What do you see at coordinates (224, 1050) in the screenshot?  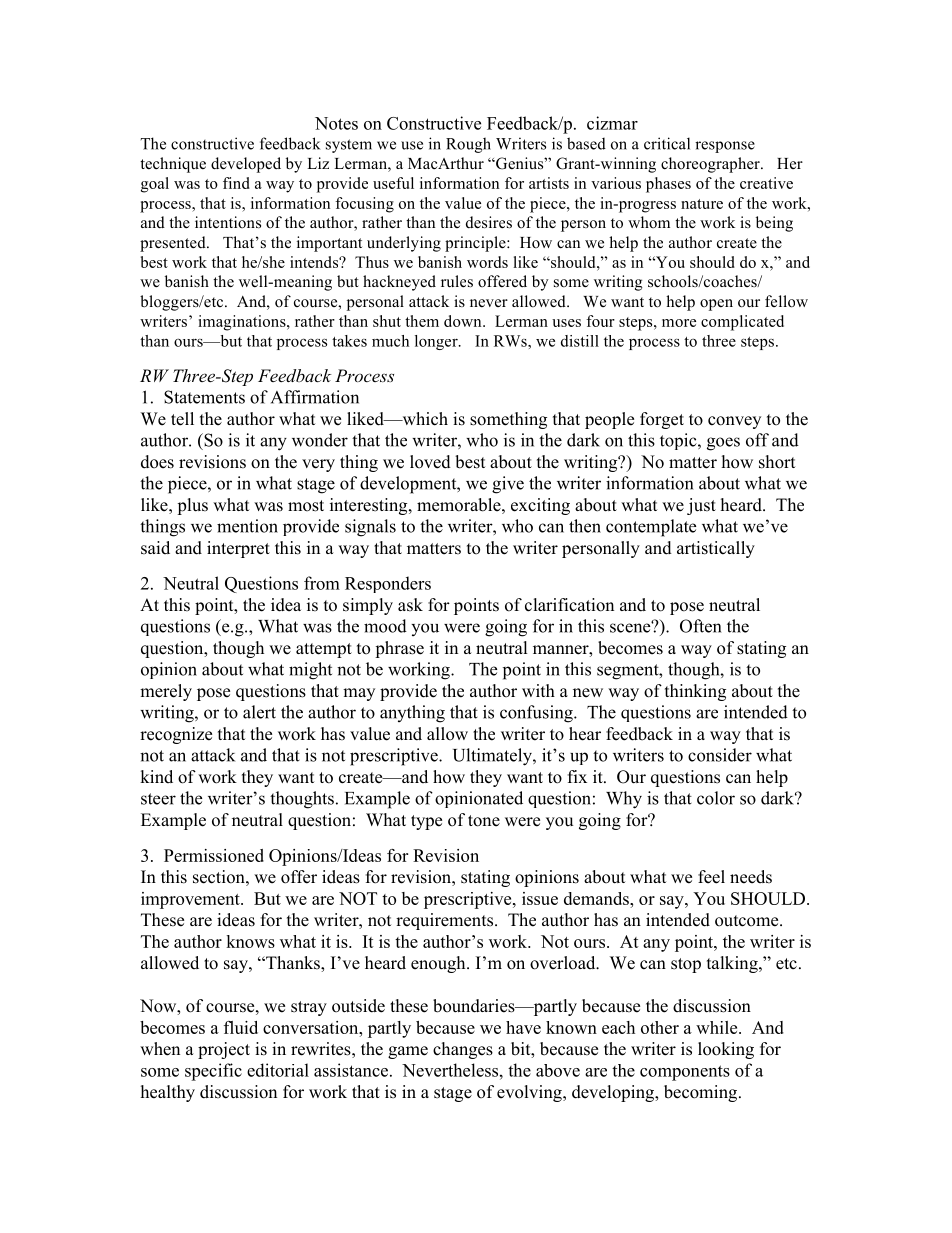 I see `project` at bounding box center [224, 1050].
